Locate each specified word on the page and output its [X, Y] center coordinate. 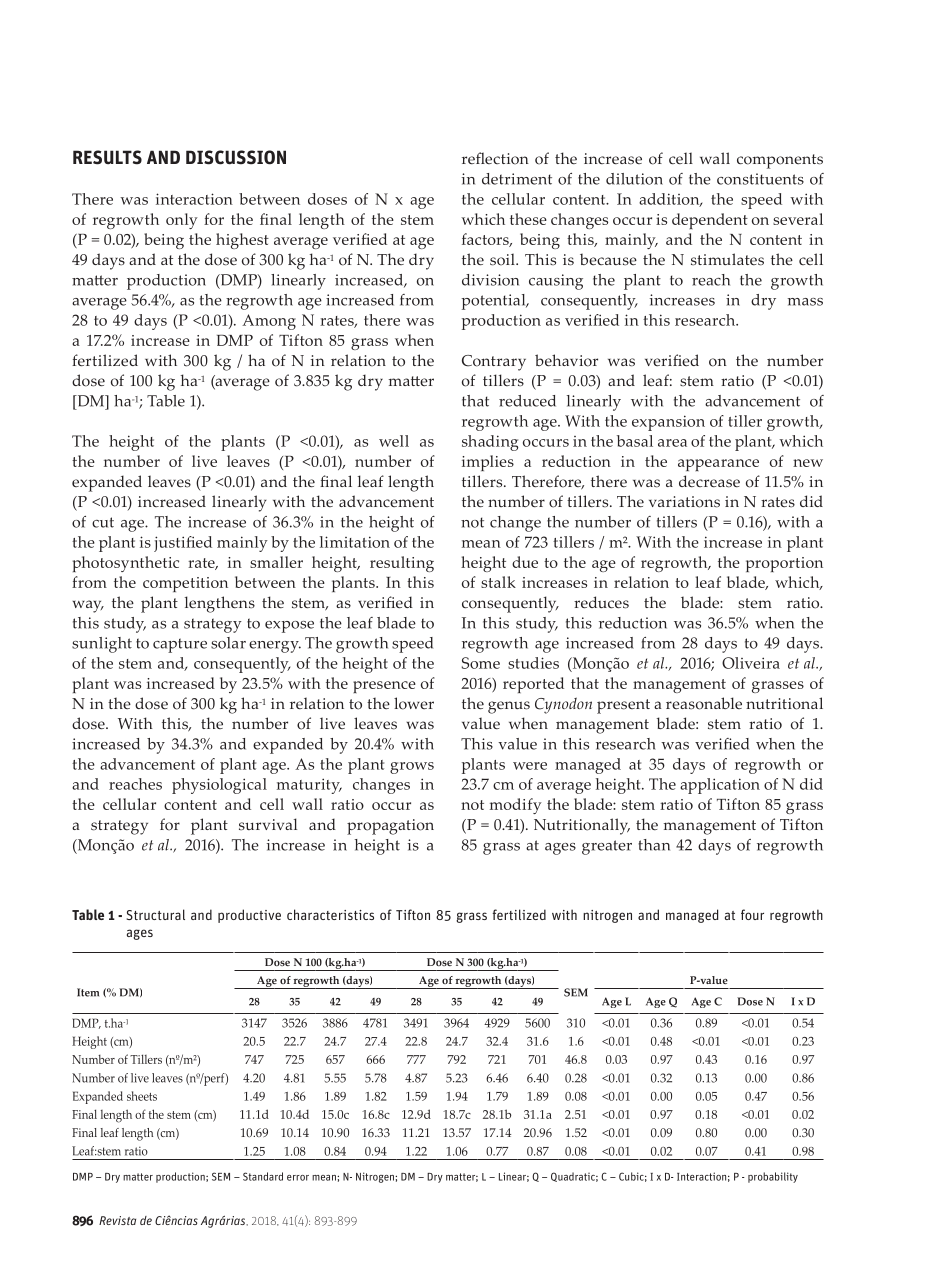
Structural [156, 914]
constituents [760, 179]
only [182, 221]
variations [684, 502]
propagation [390, 827]
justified [183, 544]
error [298, 1178]
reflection [495, 158]
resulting [402, 564]
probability [773, 1177]
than [654, 845]
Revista [117, 1220]
